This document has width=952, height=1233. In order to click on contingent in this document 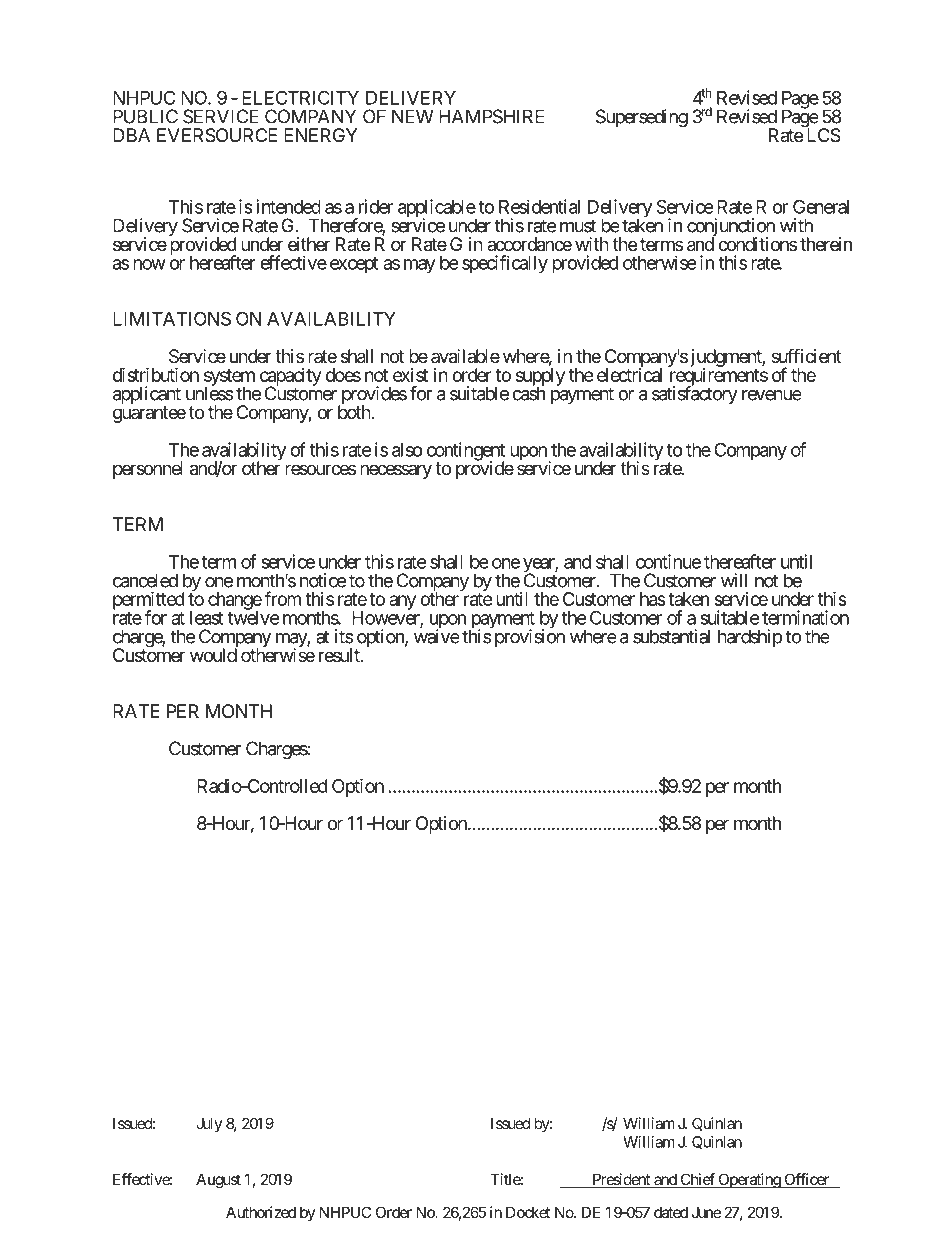, I will do `click(466, 452)`.
